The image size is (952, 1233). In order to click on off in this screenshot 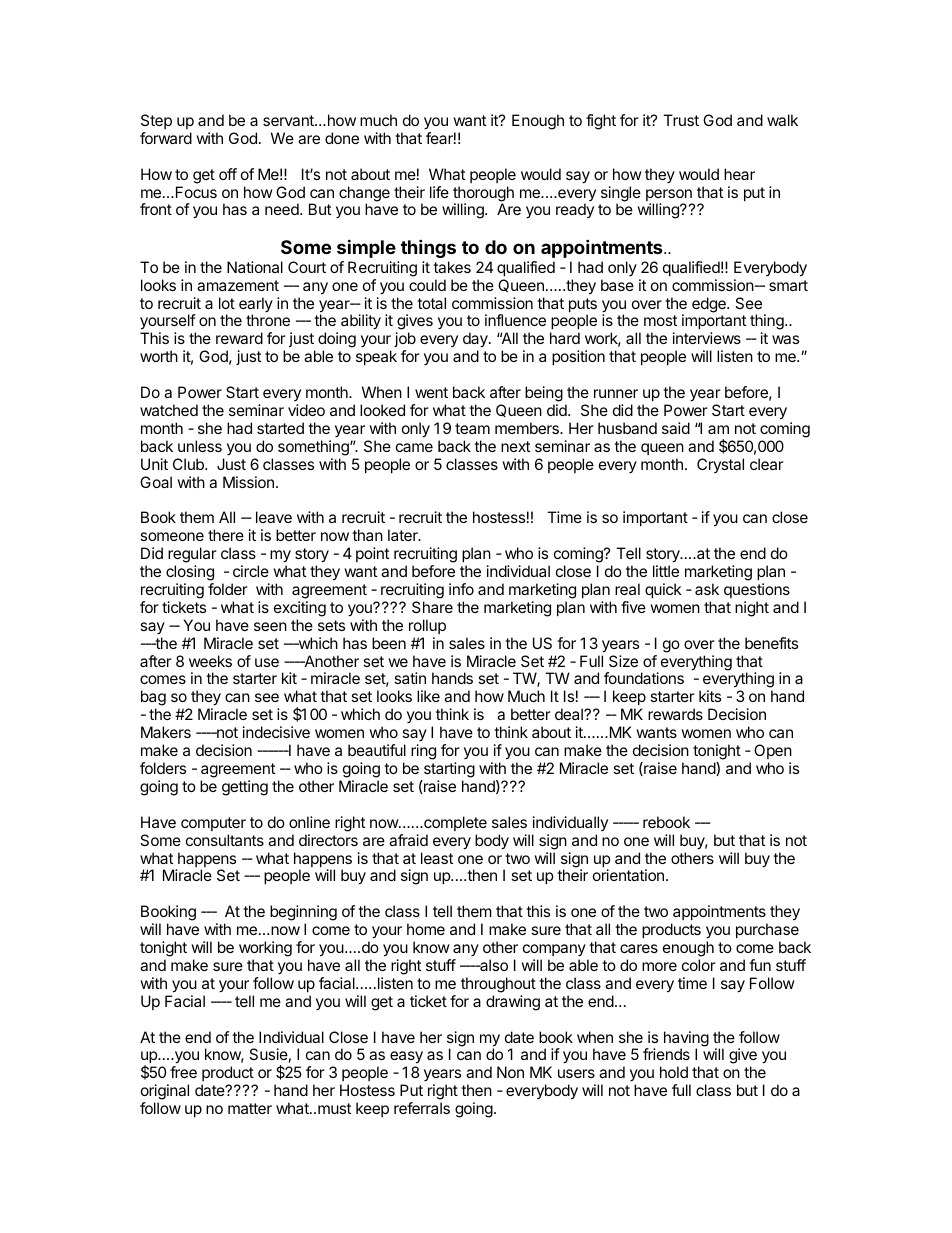, I will do `click(228, 174)`.
